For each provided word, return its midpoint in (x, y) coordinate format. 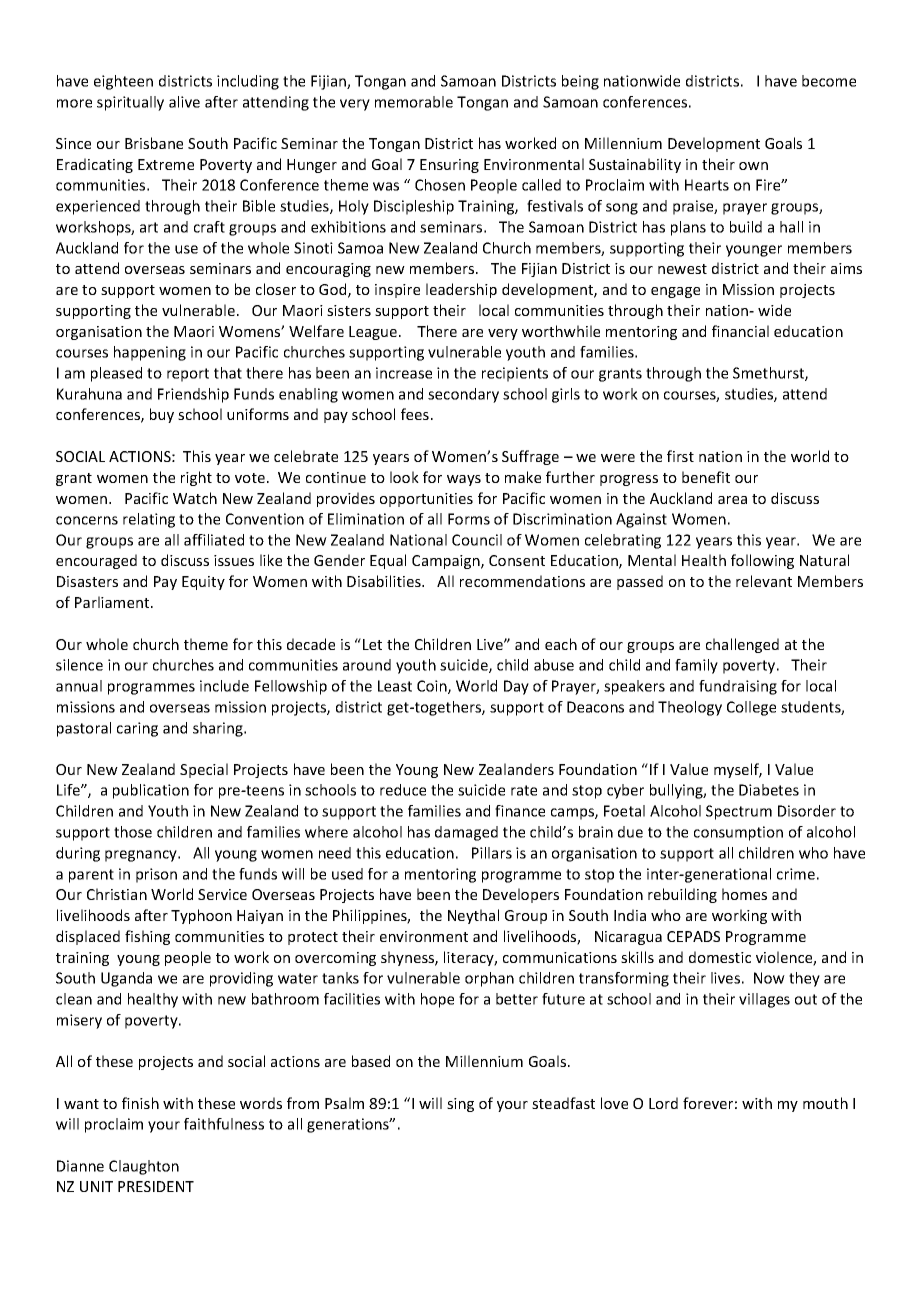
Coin (433, 687)
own (753, 166)
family (696, 666)
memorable (414, 102)
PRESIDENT (156, 1186)
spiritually (130, 103)
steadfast (563, 1103)
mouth (825, 1103)
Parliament (113, 602)
